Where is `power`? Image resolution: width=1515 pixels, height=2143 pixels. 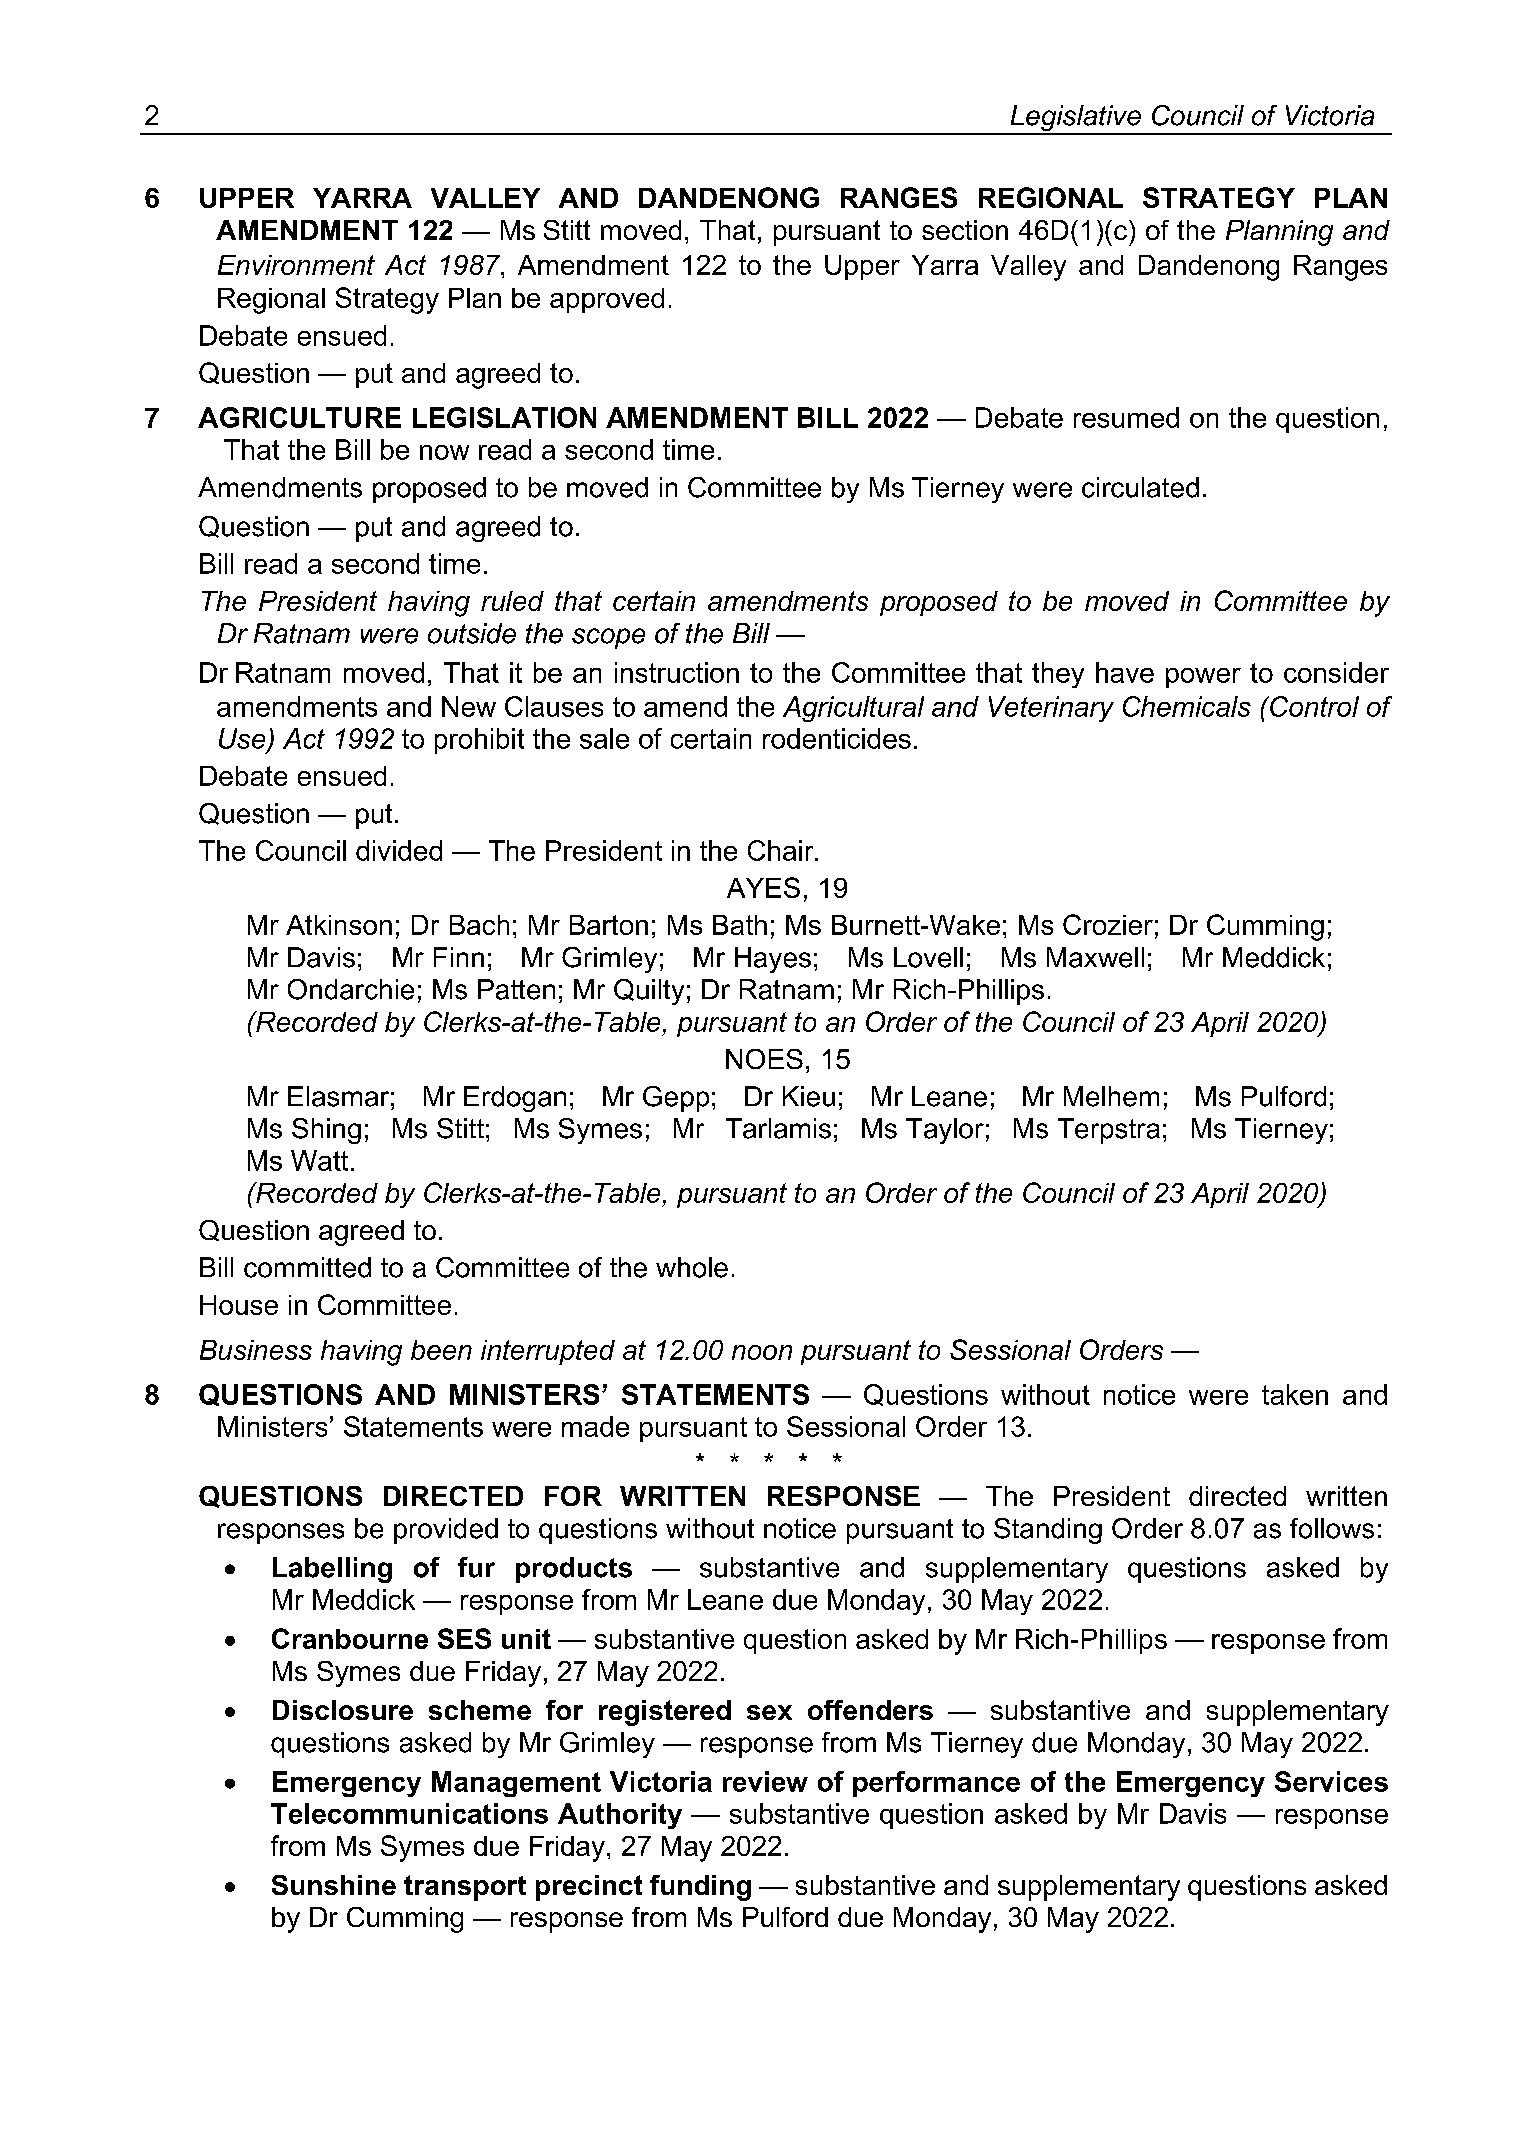 power is located at coordinates (1203, 678).
